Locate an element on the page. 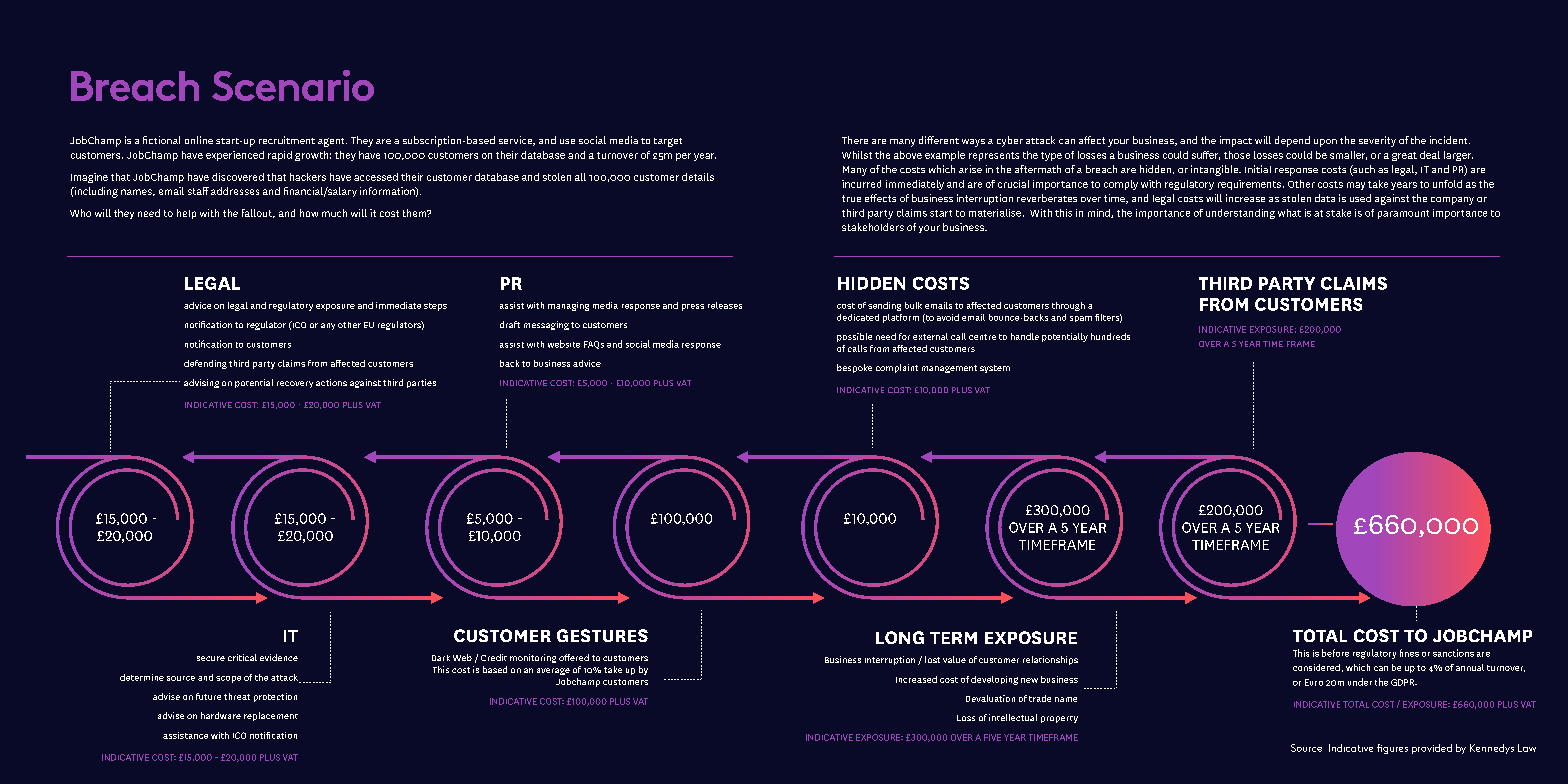 The width and height of the document is (1568, 784). figures is located at coordinates (1392, 749).
